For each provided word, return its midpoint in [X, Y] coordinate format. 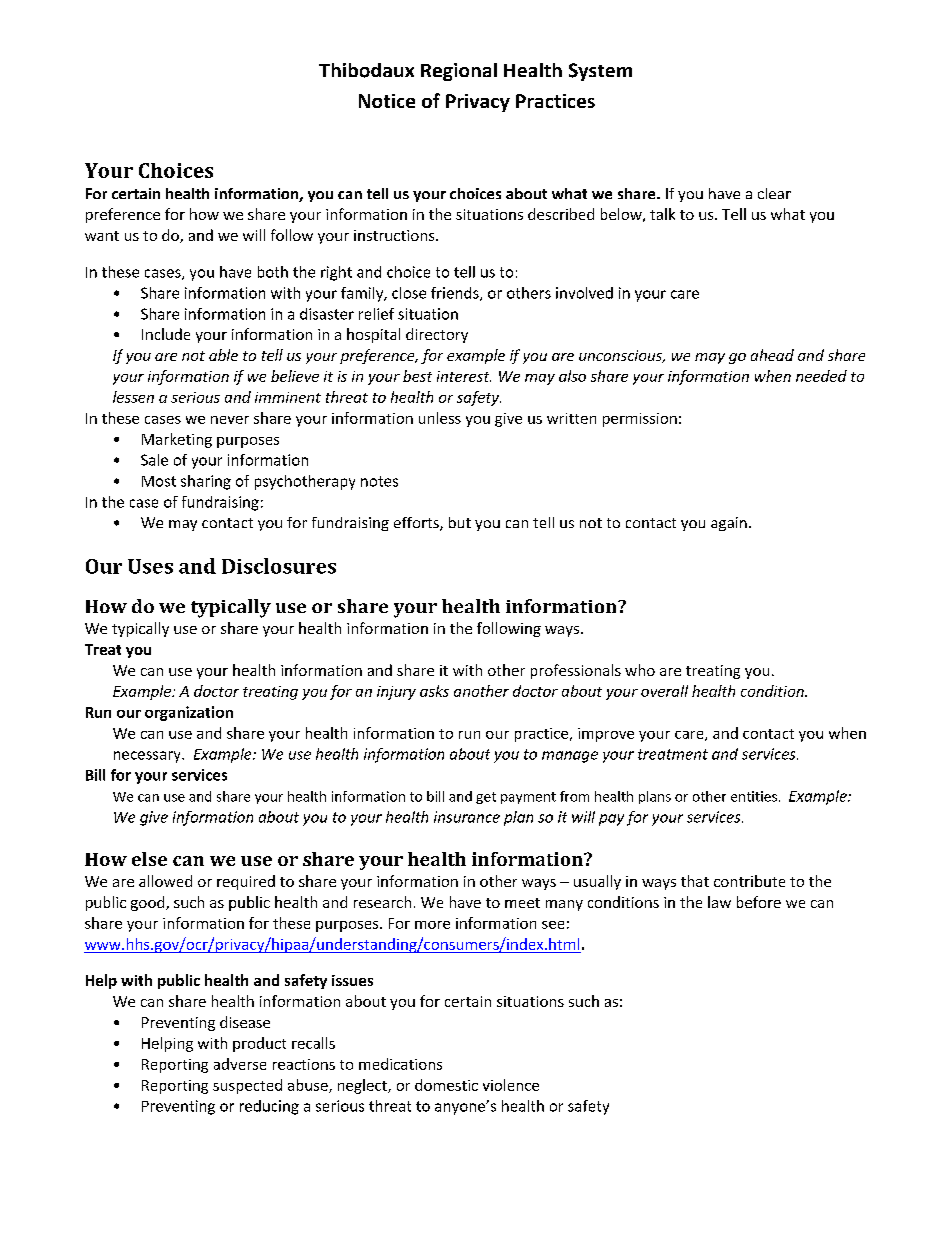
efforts [417, 524]
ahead [772, 355]
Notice [387, 101]
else [149, 859]
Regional [459, 72]
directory [437, 335]
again [729, 524]
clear [774, 193]
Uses [150, 566]
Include [166, 334]
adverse [240, 1064]
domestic [446, 1085]
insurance [467, 817]
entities [754, 796]
